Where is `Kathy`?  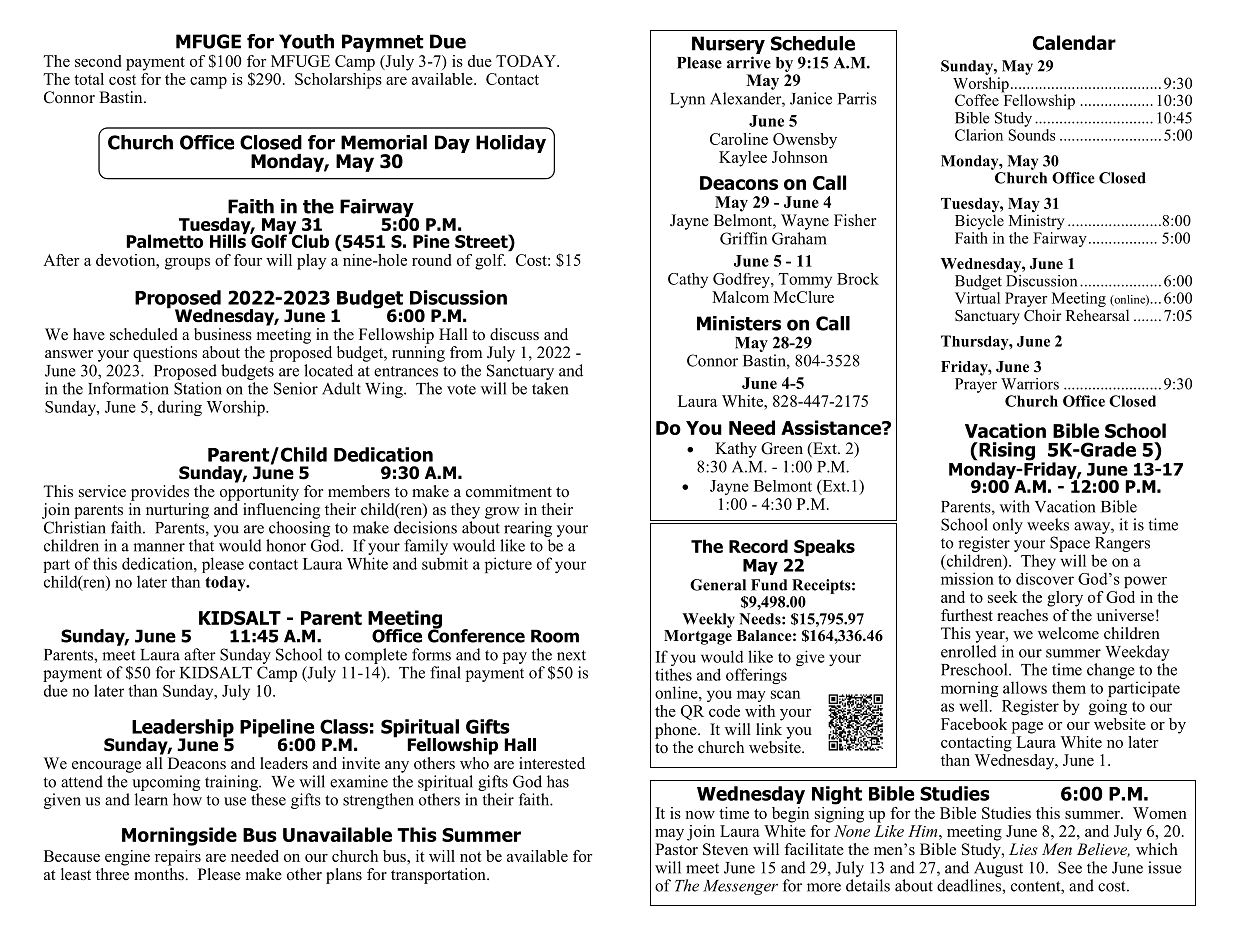
Kathy is located at coordinates (736, 450).
